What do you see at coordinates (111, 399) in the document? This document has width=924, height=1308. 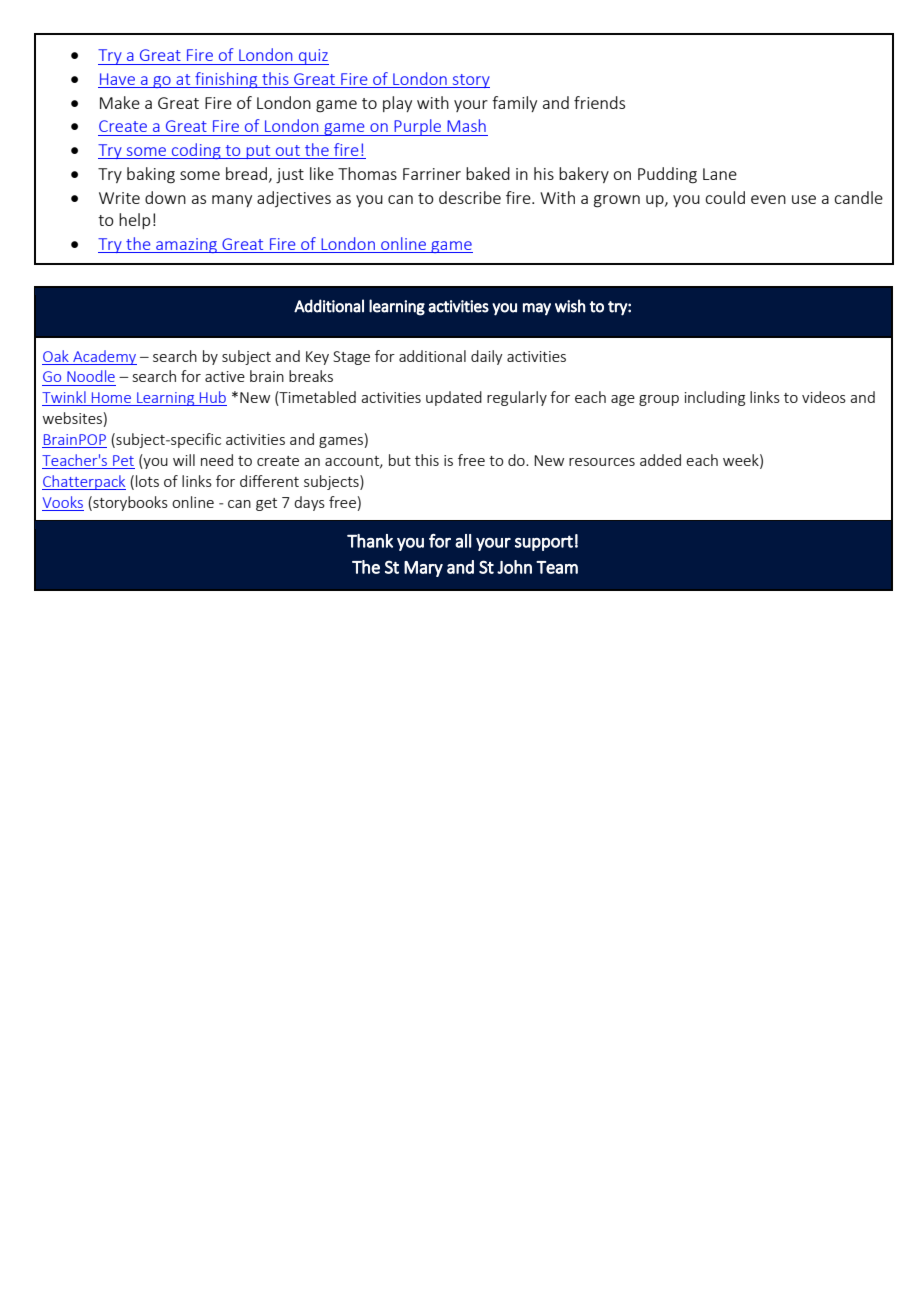 I see `Home` at bounding box center [111, 399].
